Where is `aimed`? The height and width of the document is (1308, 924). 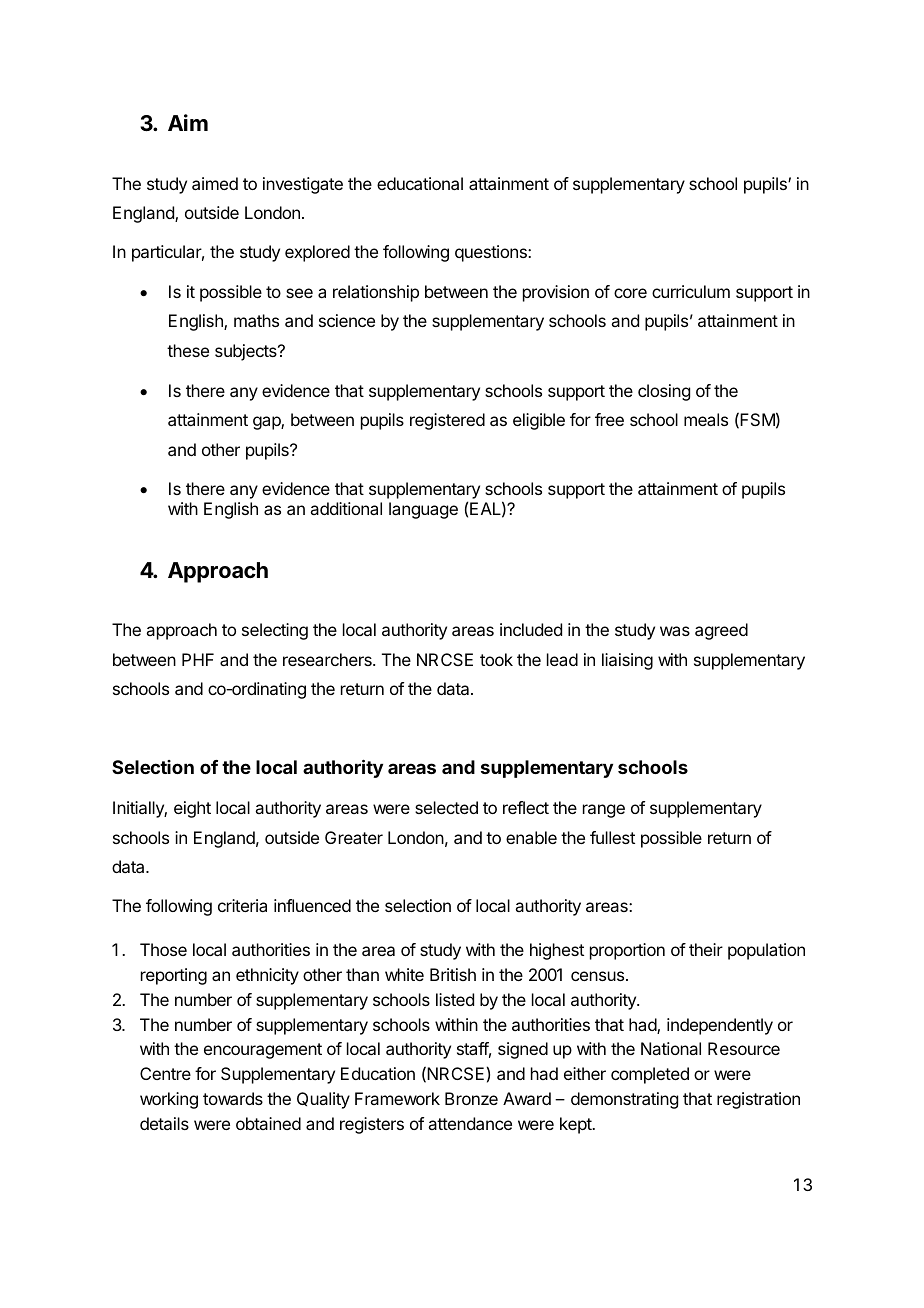 aimed is located at coordinates (215, 183).
